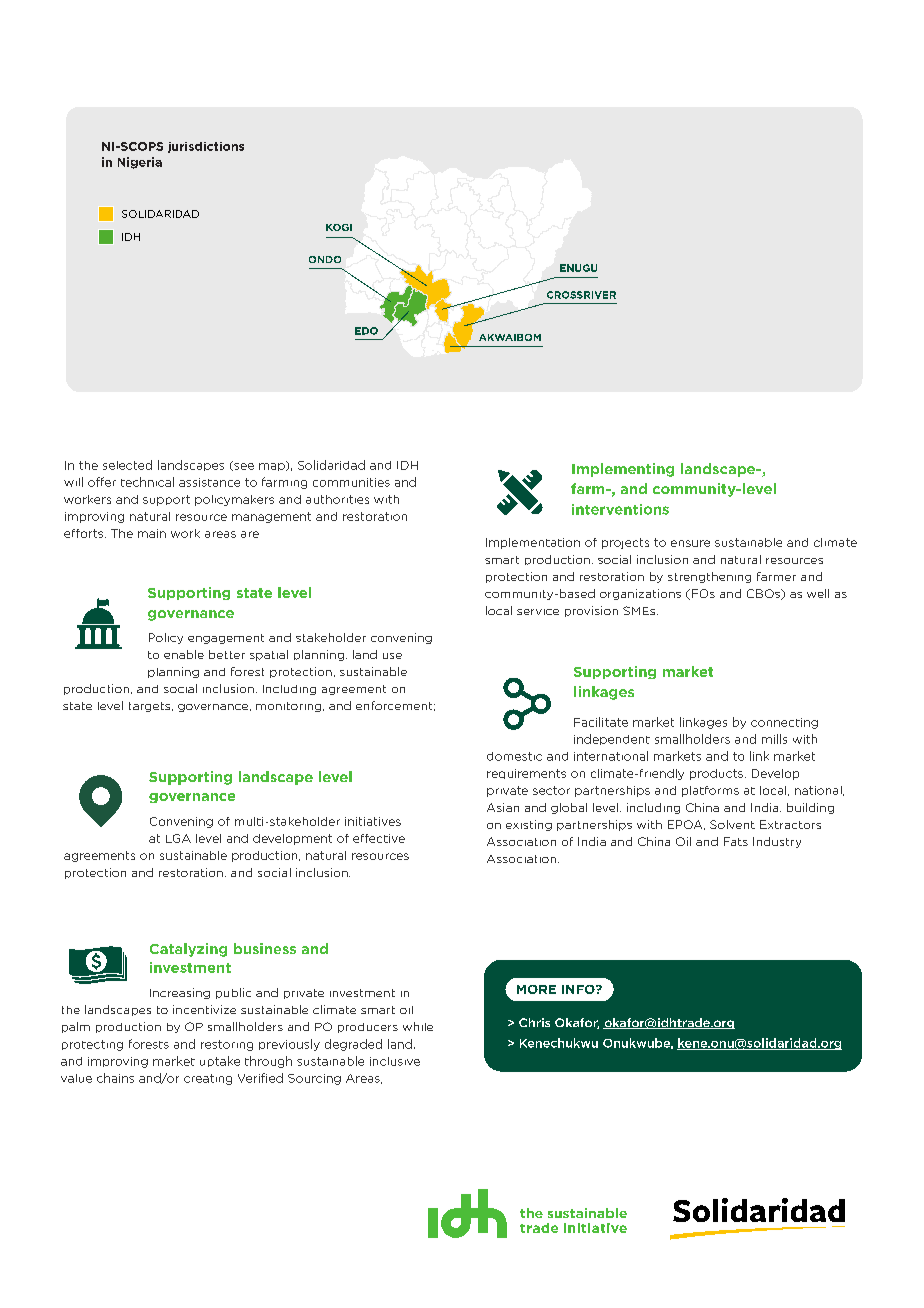 The width and height of the screenshot is (924, 1308). I want to click on Nigeria, so click(140, 163).
